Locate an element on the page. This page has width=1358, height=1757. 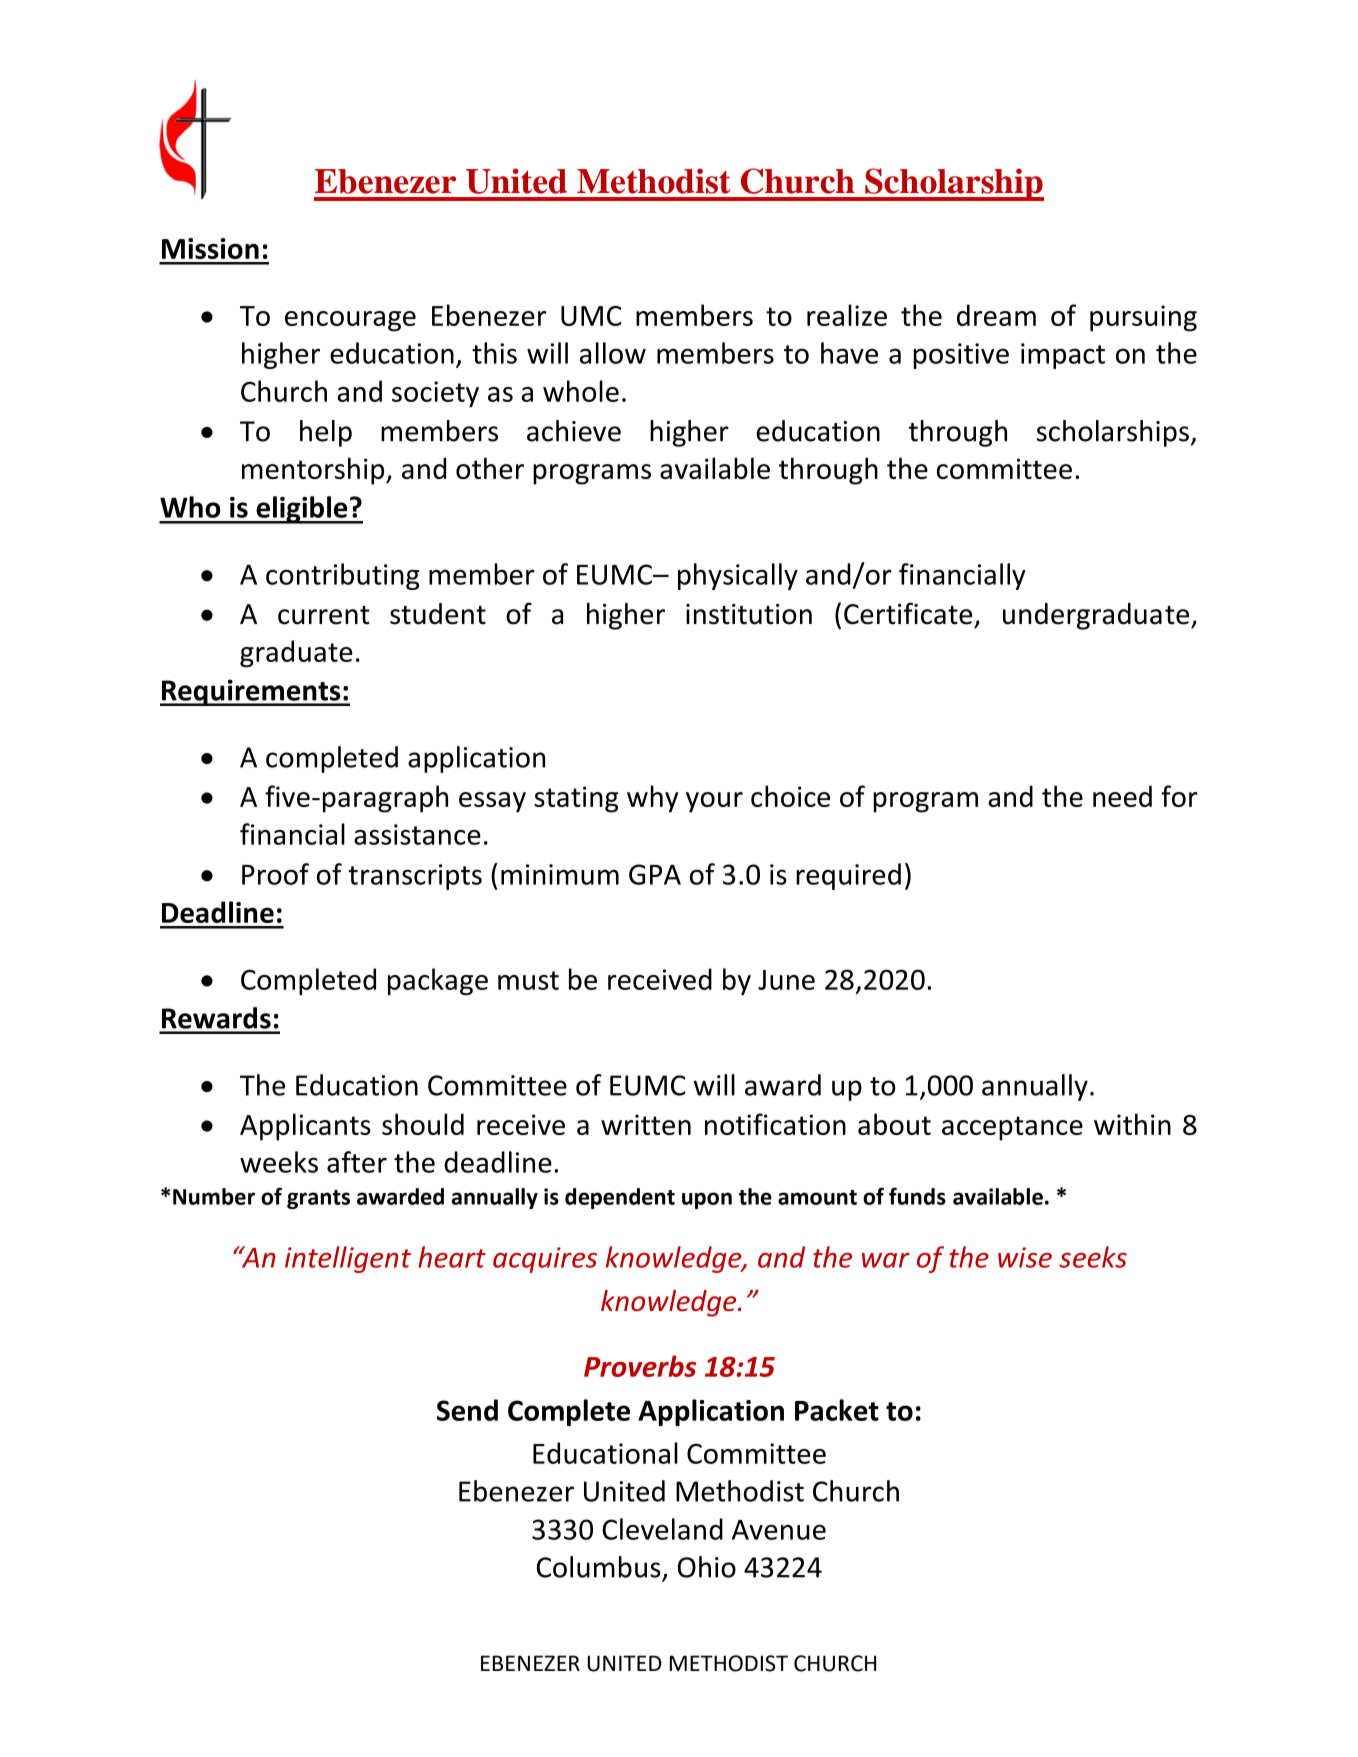
Requirements is located at coordinates (251, 692).
